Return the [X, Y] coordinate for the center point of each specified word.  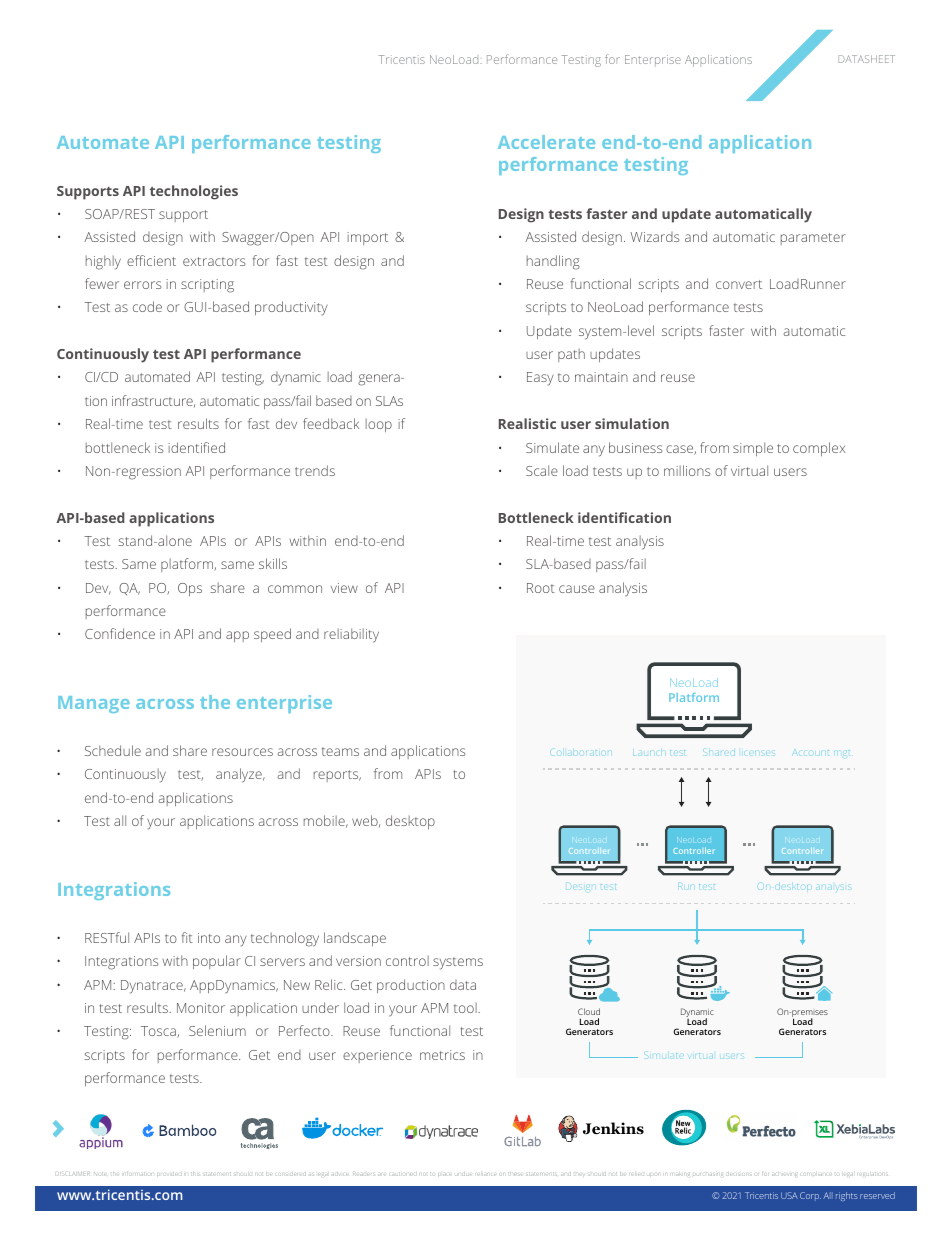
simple [753, 449]
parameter [813, 239]
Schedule [113, 750]
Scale [542, 470]
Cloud [589, 1011]
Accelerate [546, 142]
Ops [190, 589]
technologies [194, 192]
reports [337, 776]
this [195, 1174]
